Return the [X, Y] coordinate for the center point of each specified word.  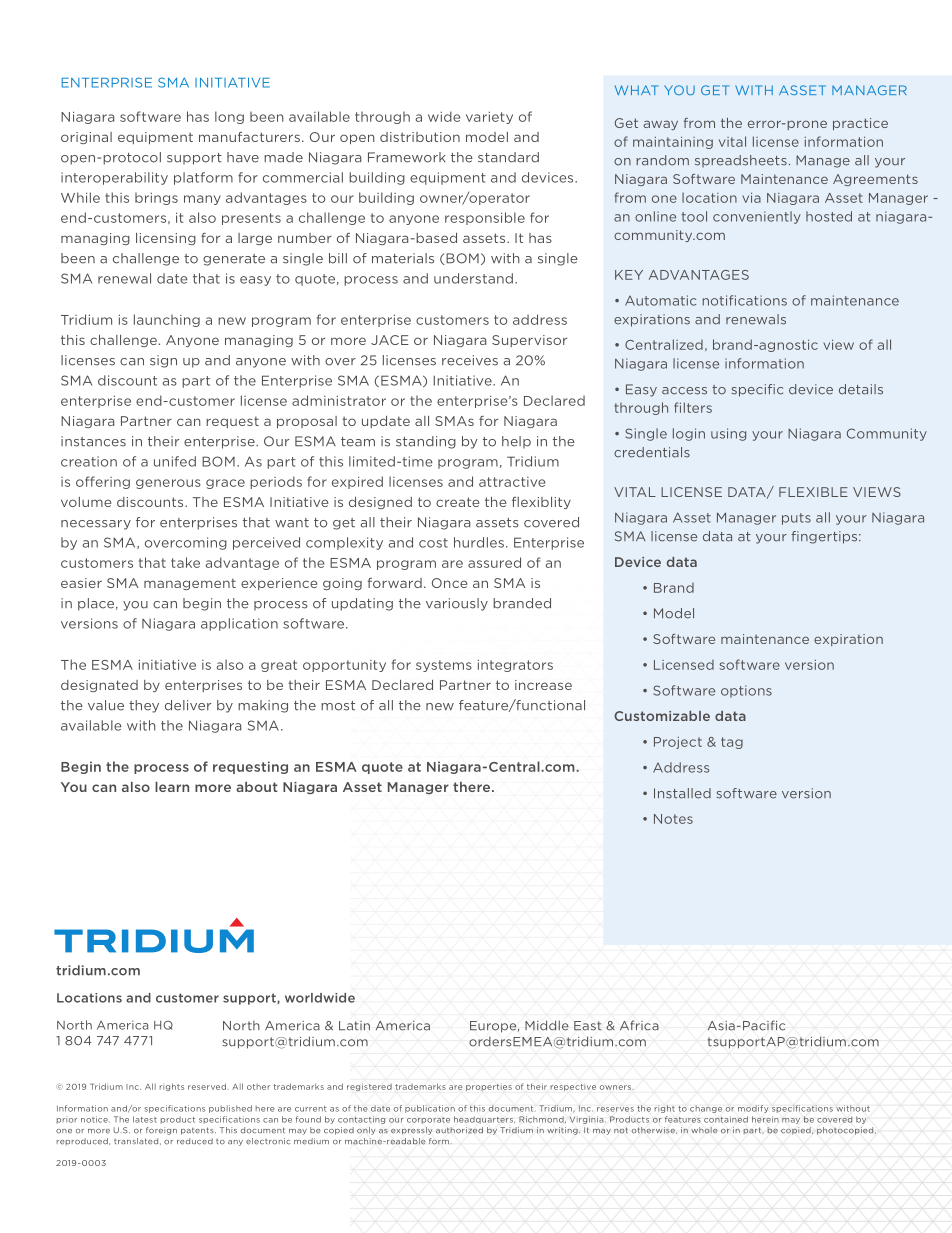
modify [753, 1109]
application [239, 624]
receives [470, 360]
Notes [673, 819]
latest [145, 1119]
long [229, 117]
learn [172, 787]
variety [489, 118]
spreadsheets [741, 161]
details [861, 389]
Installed [682, 793]
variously [457, 604]
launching [167, 320]
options [746, 691]
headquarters [484, 1120]
